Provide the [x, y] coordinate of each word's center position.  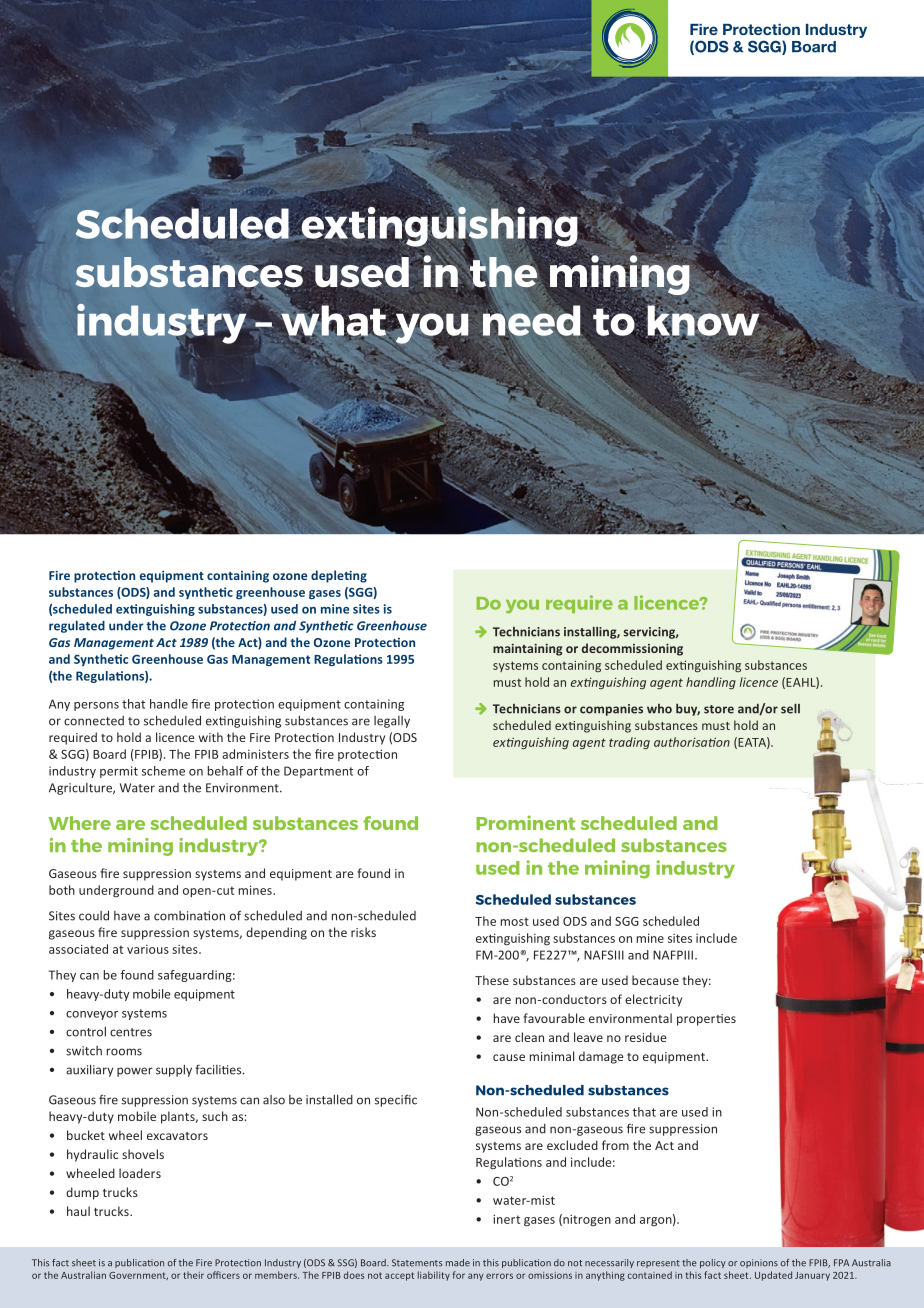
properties [706, 1020]
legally [392, 722]
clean [529, 1037]
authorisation [692, 742]
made [458, 1263]
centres [131, 1032]
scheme [163, 771]
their [193, 1275]
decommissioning [632, 649]
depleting [339, 576]
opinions [759, 1263]
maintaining [527, 650]
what [334, 320]
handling [711, 683]
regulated [77, 627]
